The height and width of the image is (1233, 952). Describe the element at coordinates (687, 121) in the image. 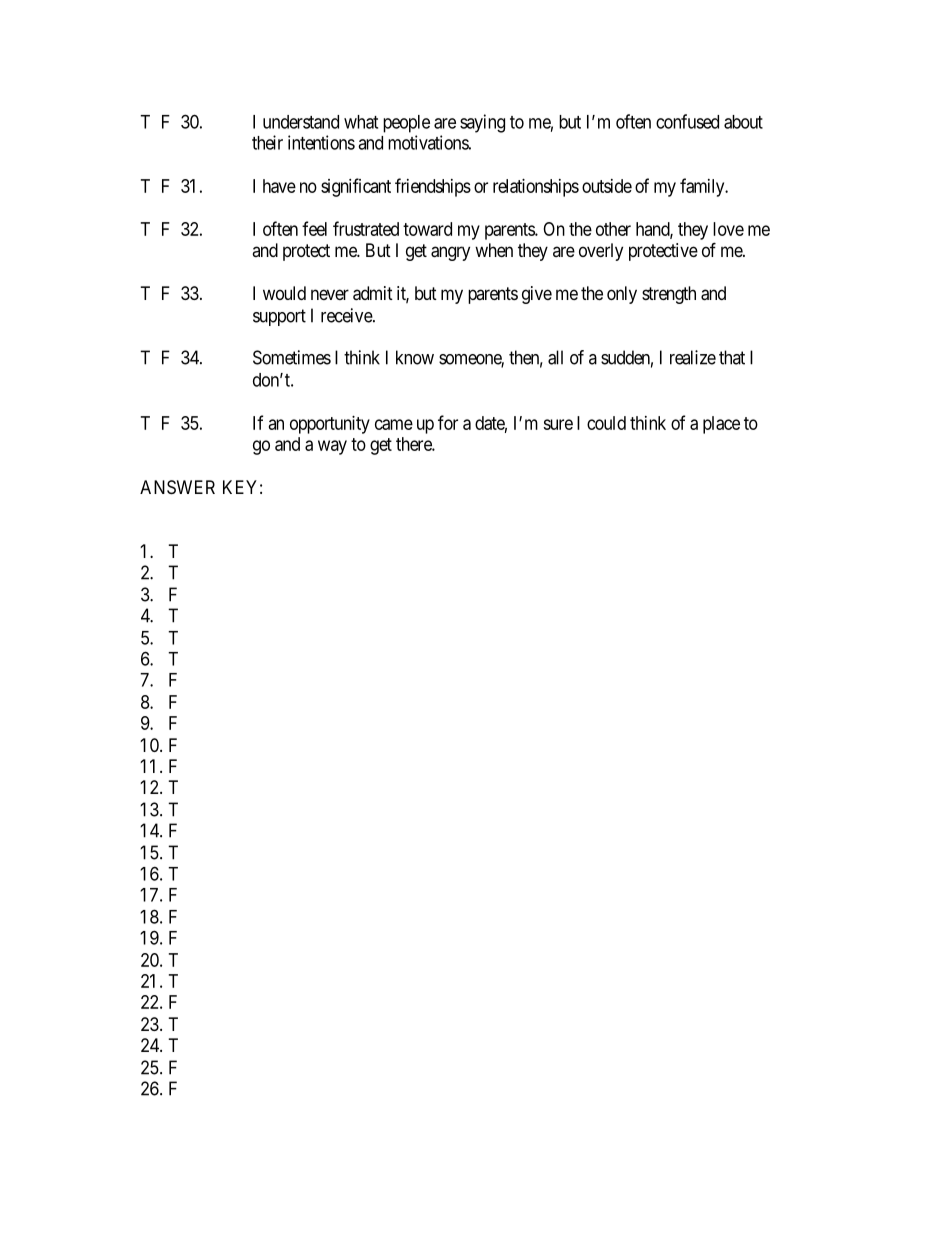

I see `confused` at that location.
